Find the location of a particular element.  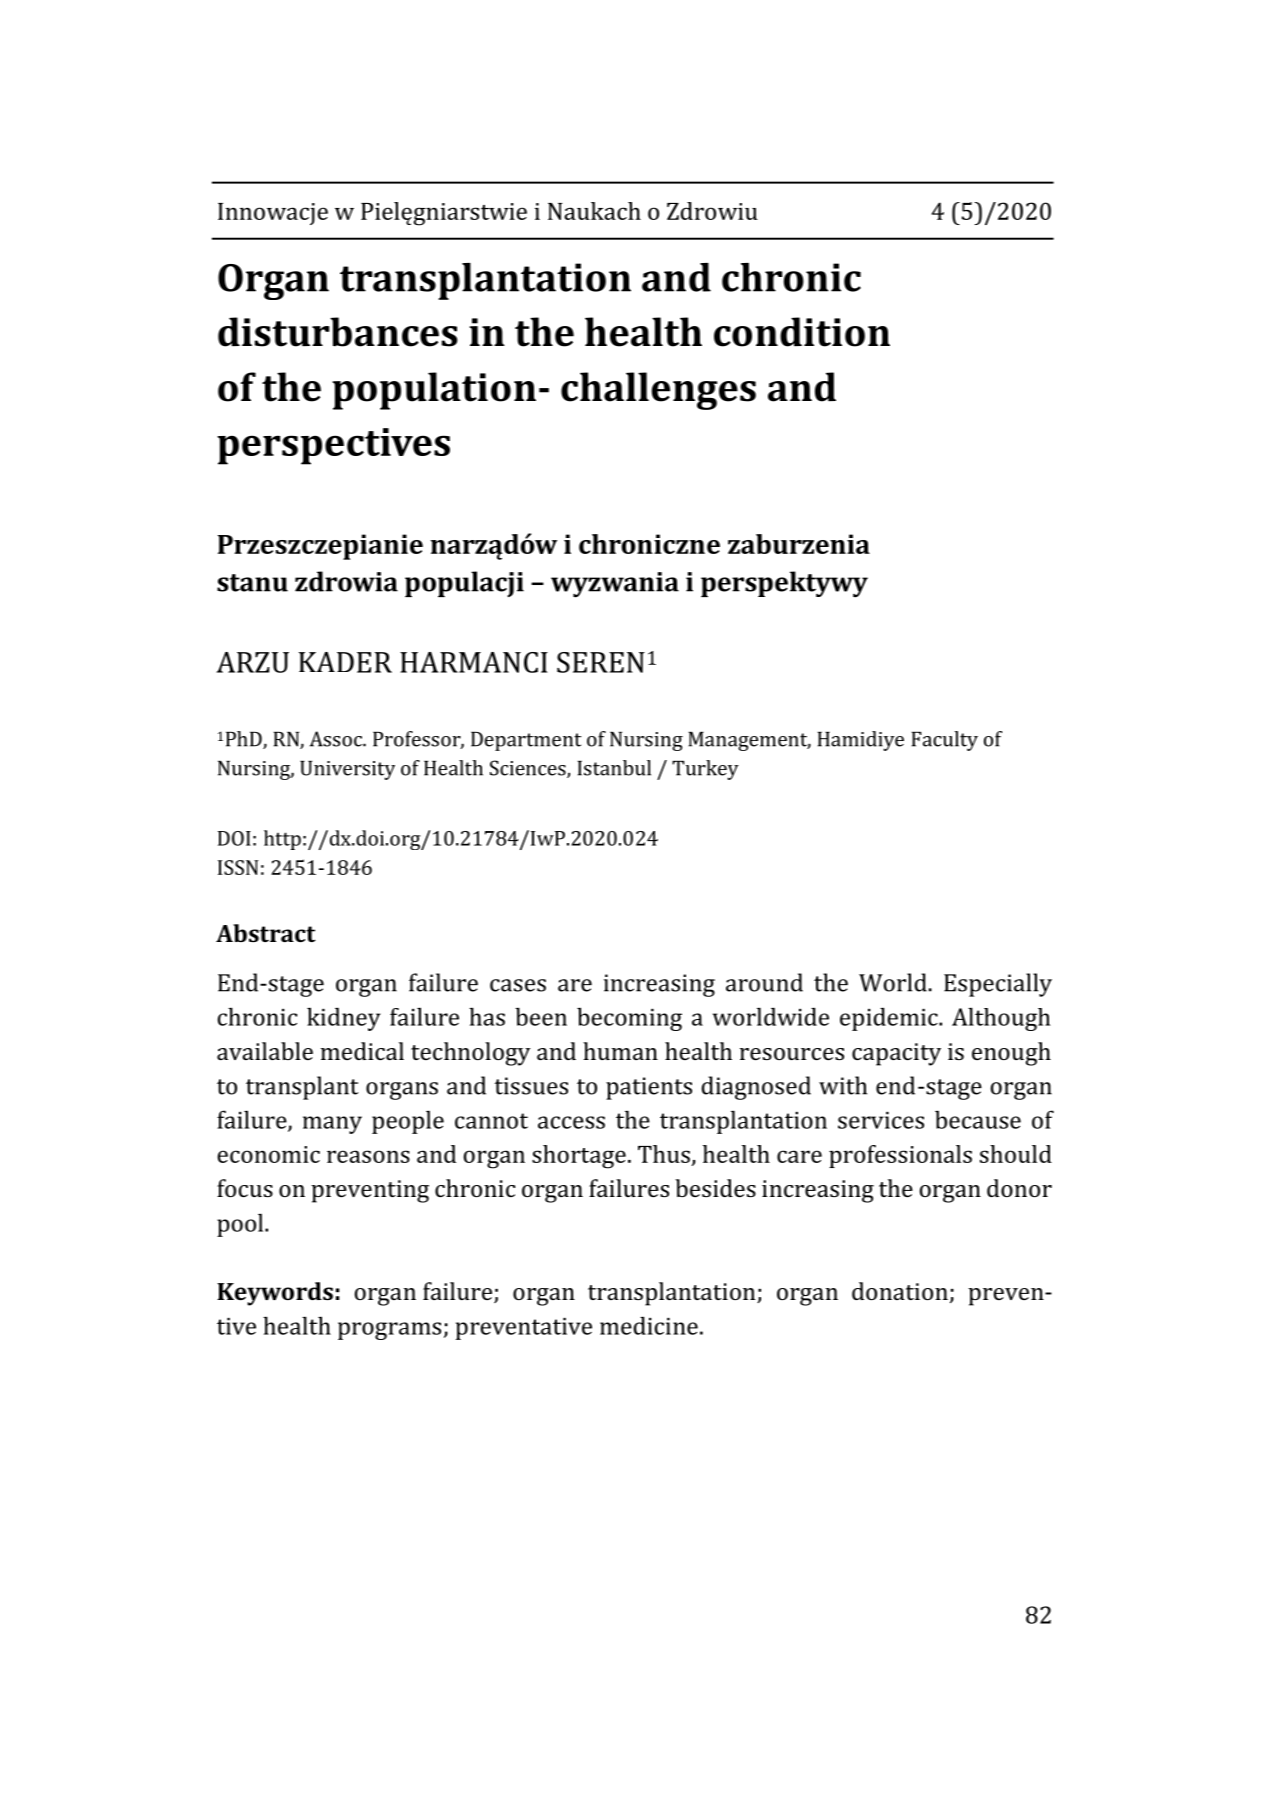

University is located at coordinates (347, 770).
